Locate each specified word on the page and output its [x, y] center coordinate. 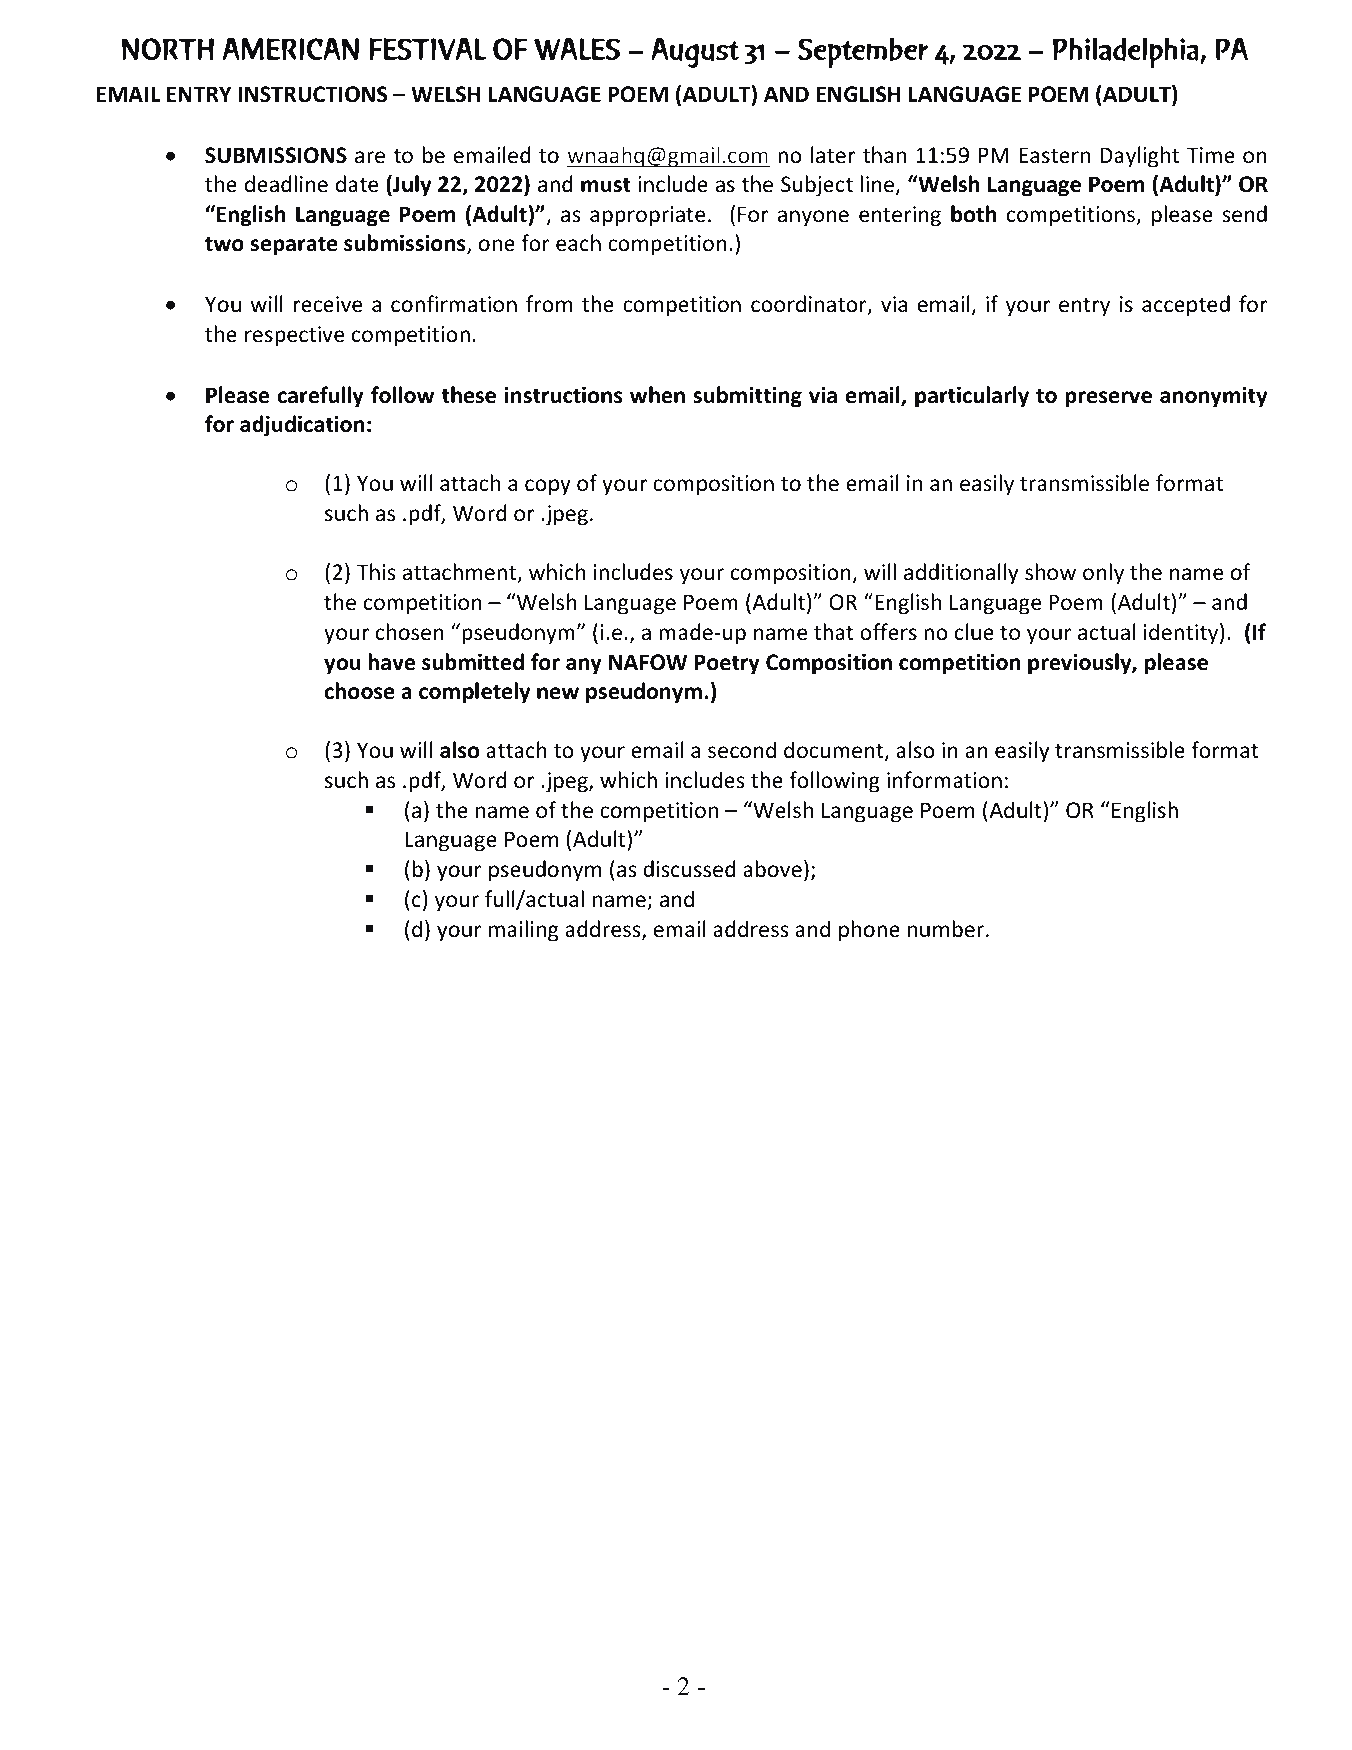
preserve [1108, 399]
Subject [817, 186]
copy [548, 487]
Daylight [1139, 157]
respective [295, 336]
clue [974, 632]
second [742, 750]
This [376, 571]
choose [360, 691]
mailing [524, 931]
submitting [747, 397]
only [1103, 574]
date [357, 184]
